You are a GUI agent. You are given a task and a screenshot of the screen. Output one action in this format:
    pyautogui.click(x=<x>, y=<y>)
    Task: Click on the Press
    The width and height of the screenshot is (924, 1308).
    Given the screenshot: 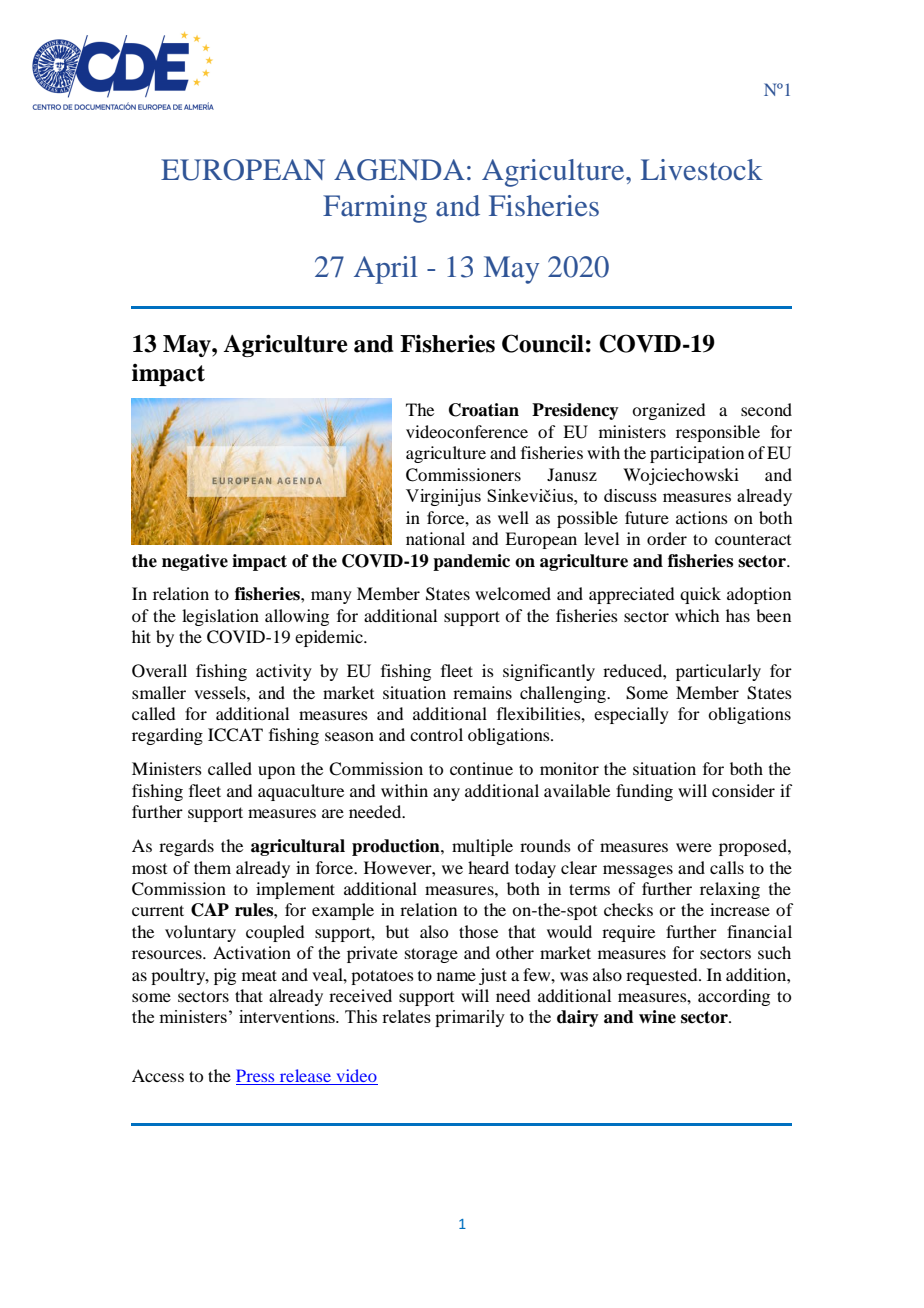 What is the action you would take?
    pyautogui.click(x=256, y=1077)
